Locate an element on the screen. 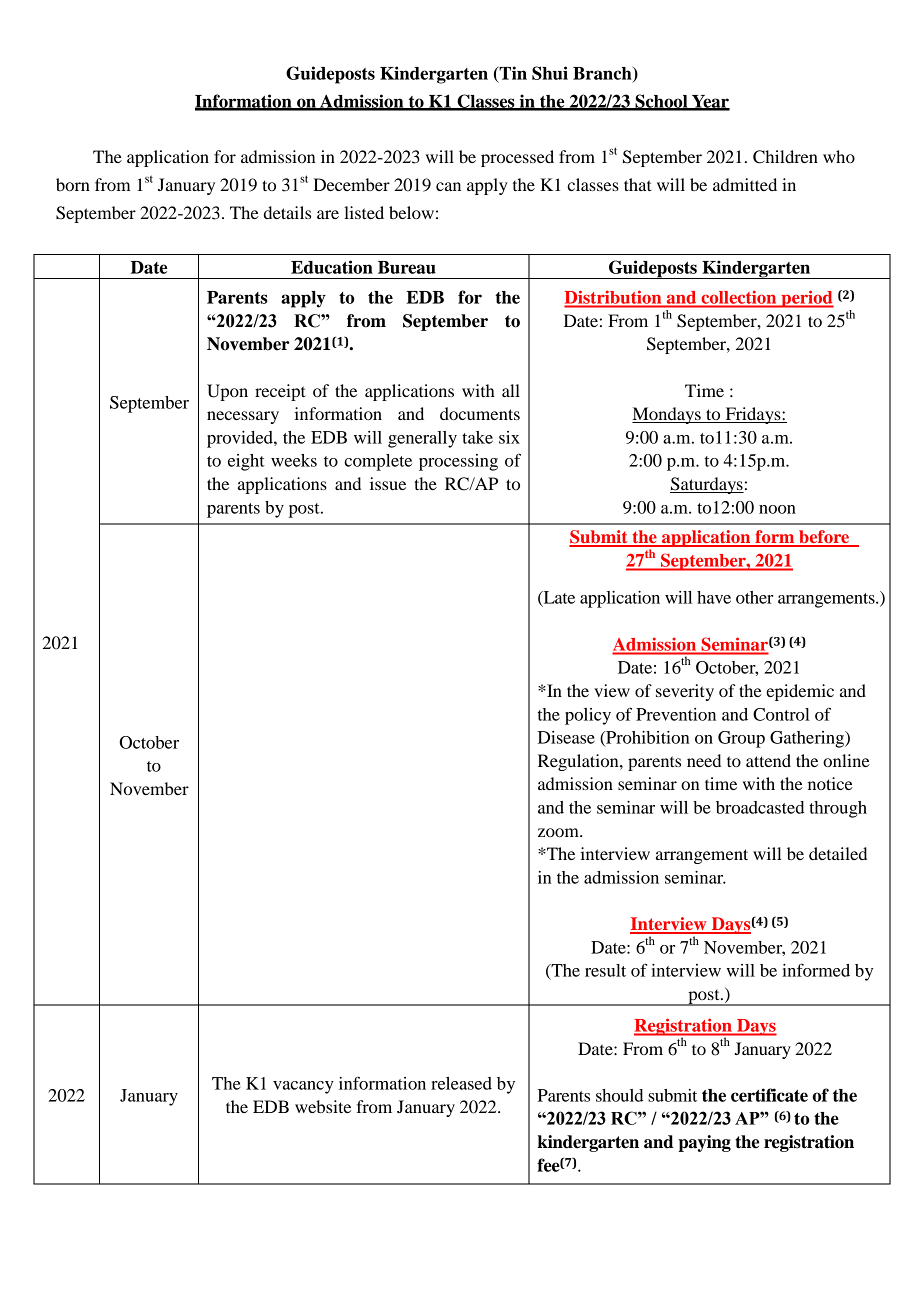  website is located at coordinates (323, 1106).
